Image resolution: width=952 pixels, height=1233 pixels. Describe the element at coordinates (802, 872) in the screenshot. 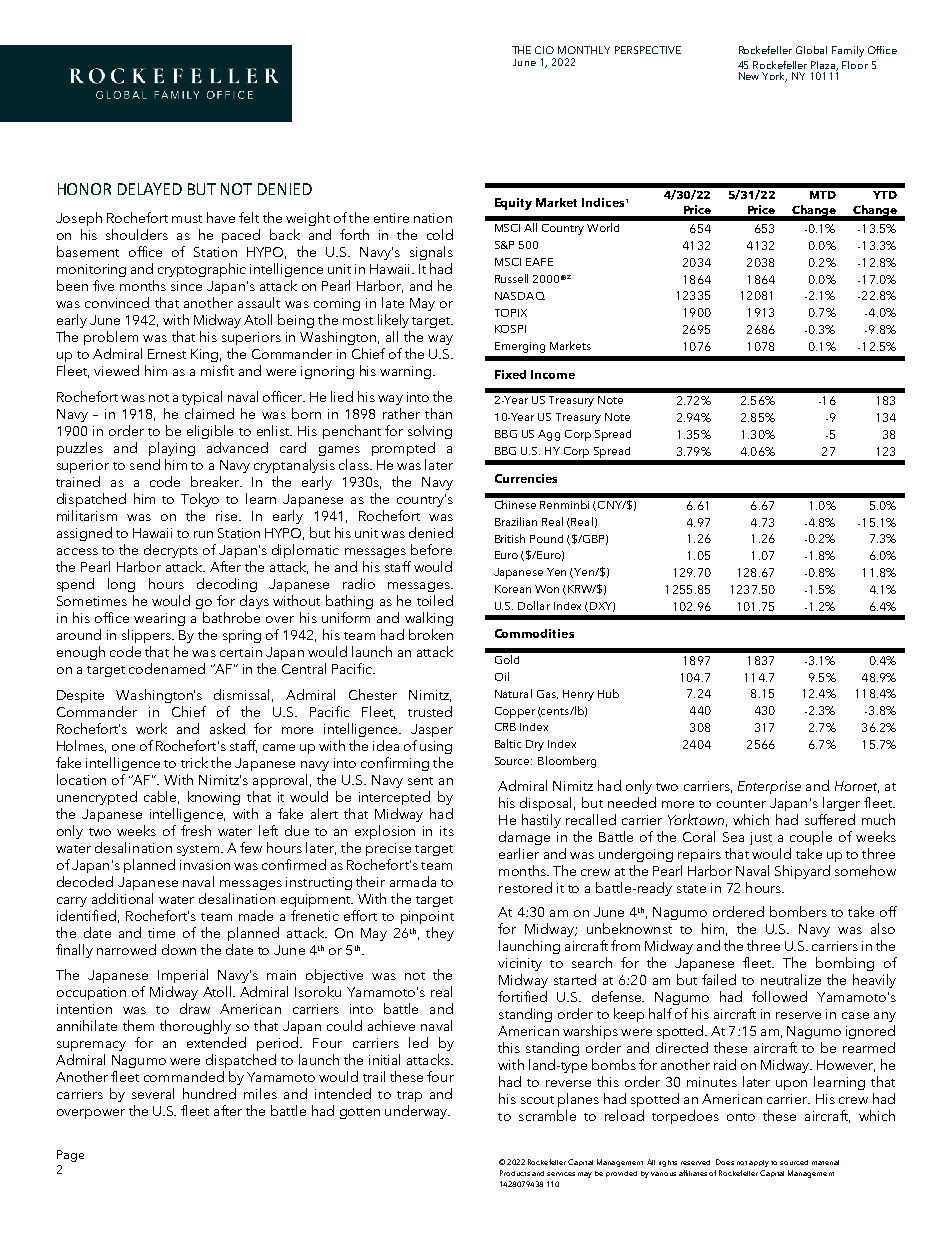

I see `Shipyard` at that location.
